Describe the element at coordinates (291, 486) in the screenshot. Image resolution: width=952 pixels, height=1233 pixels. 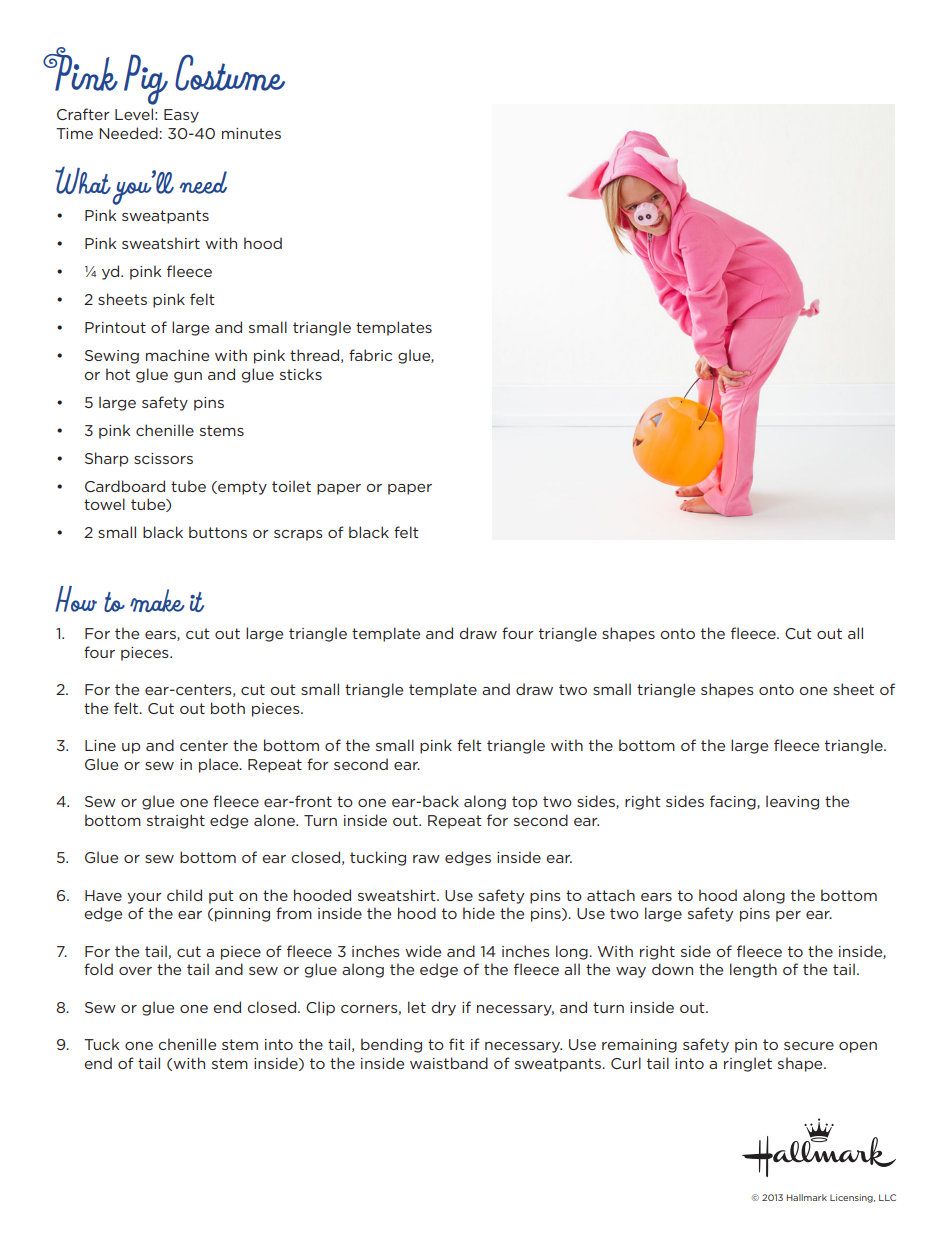
I see `toilet` at that location.
